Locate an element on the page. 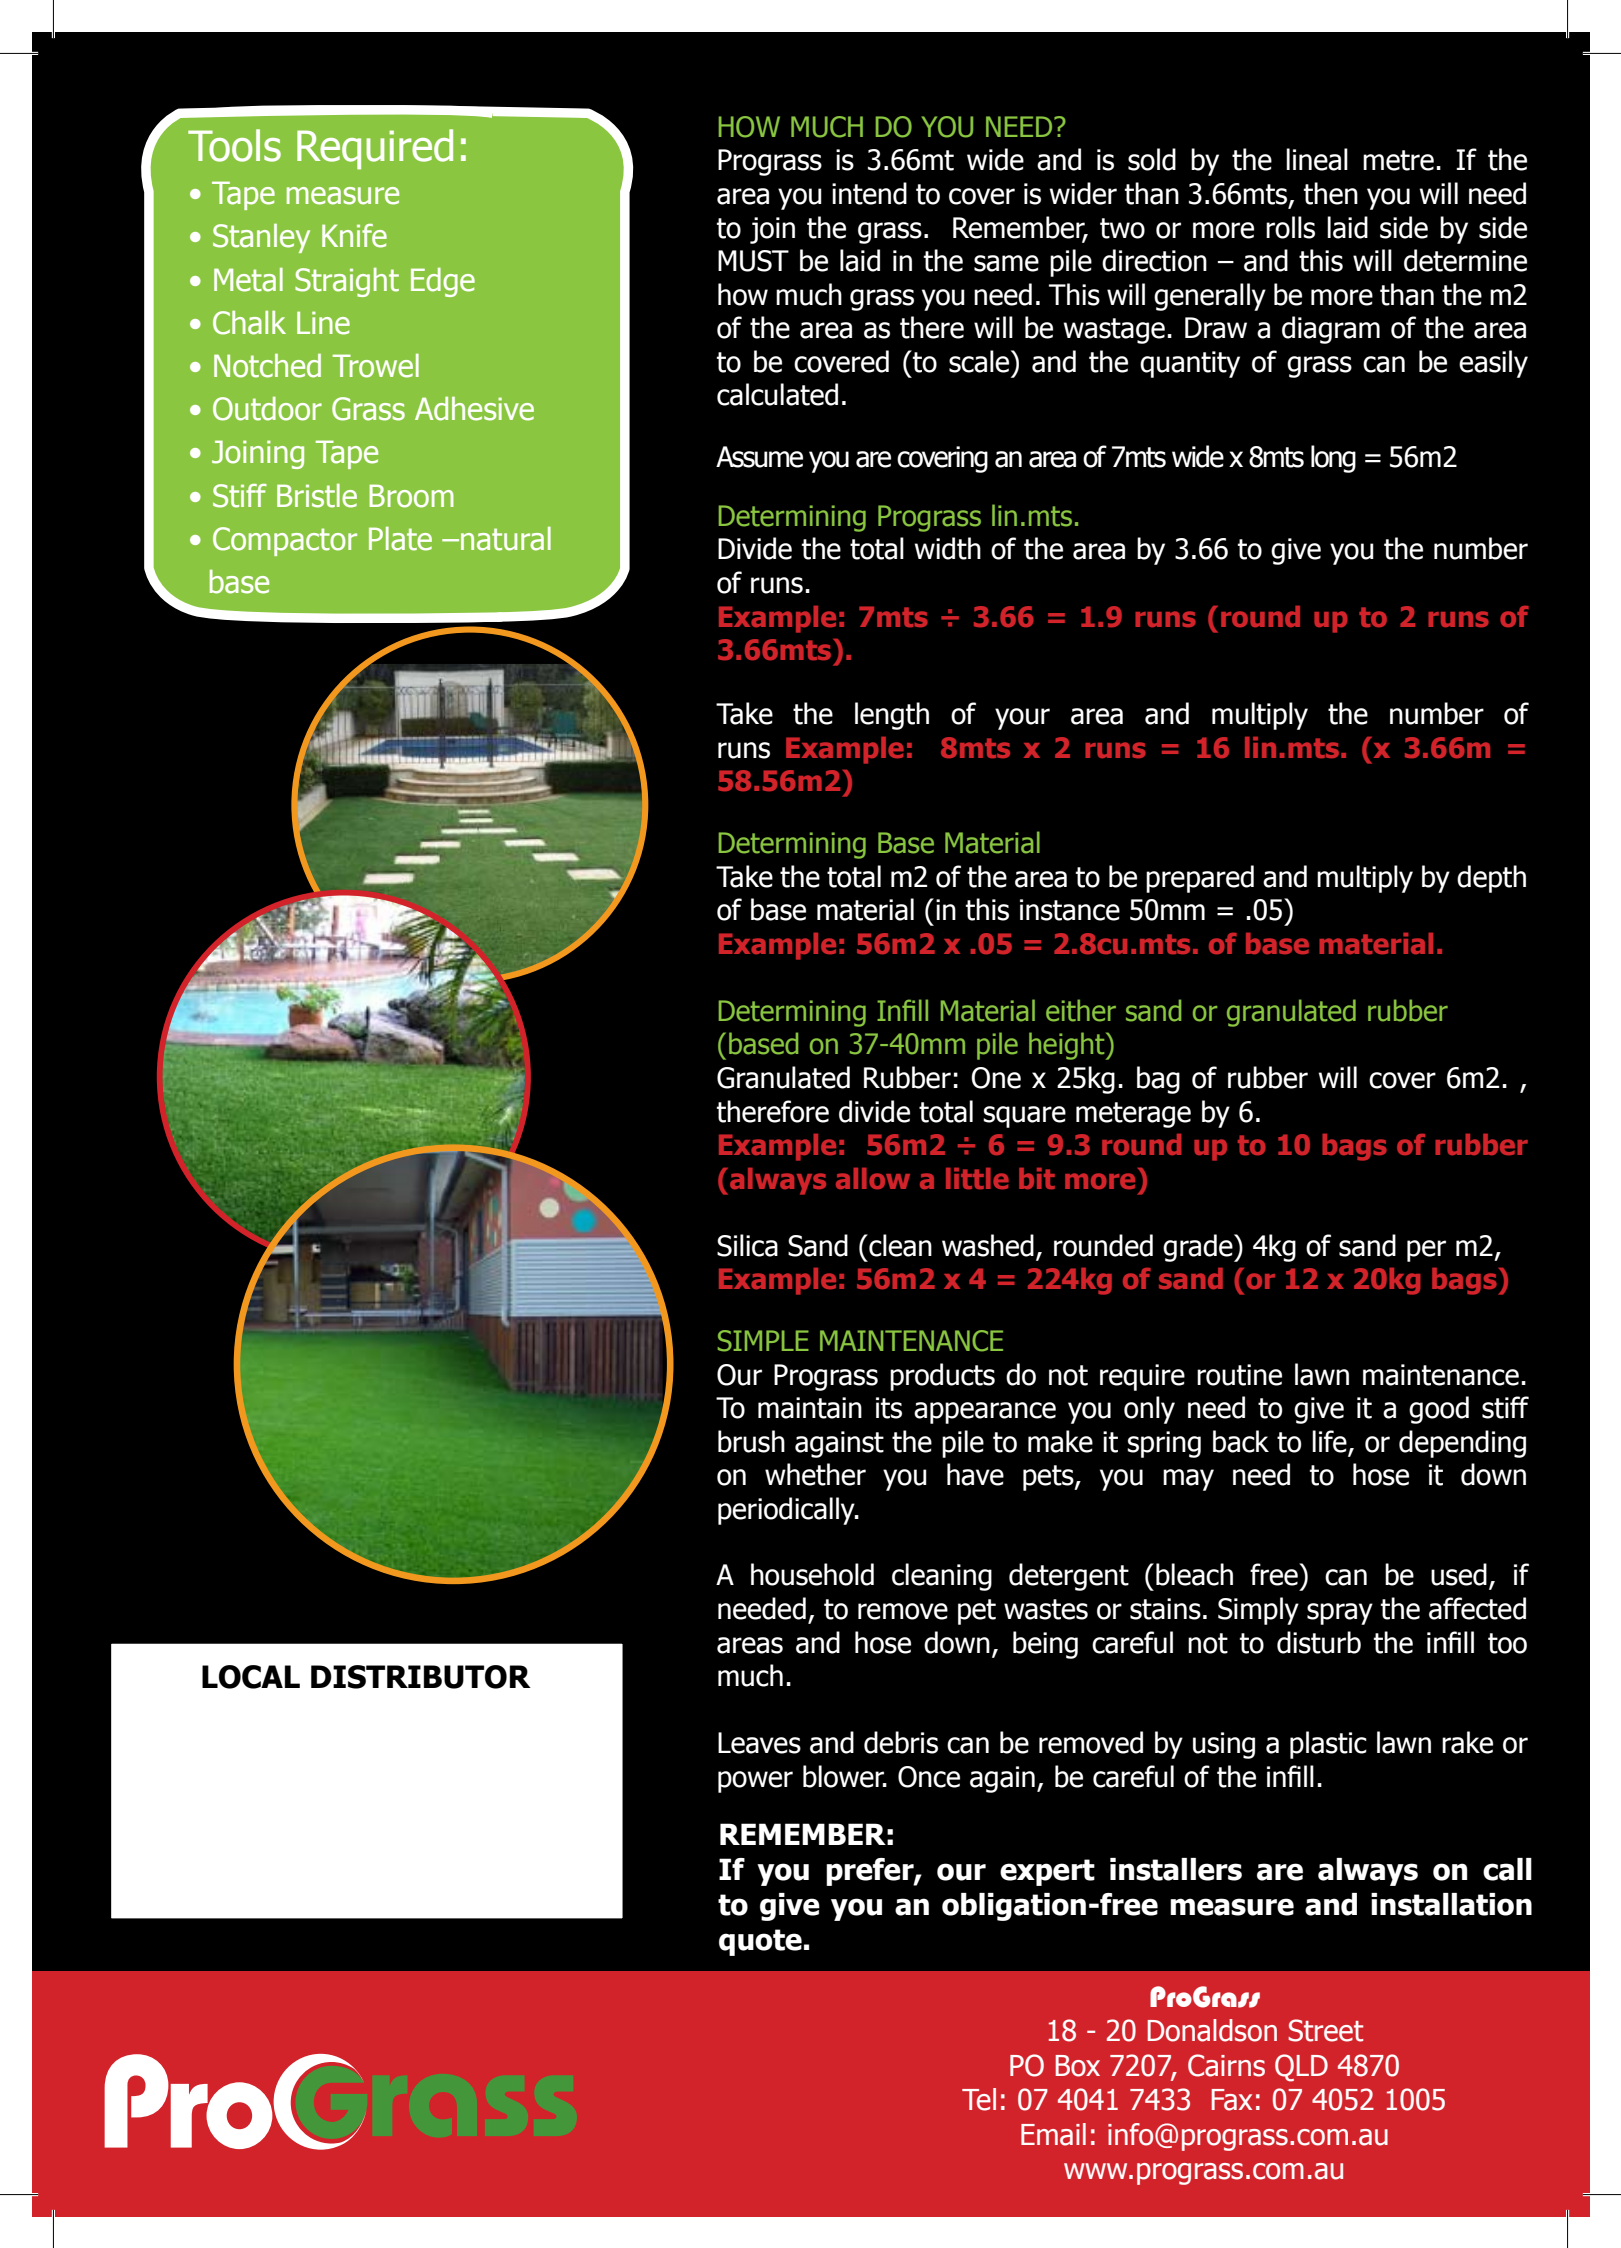 The width and height of the document is (1621, 2248). DISTRIBUTOR is located at coordinates (421, 1677).
